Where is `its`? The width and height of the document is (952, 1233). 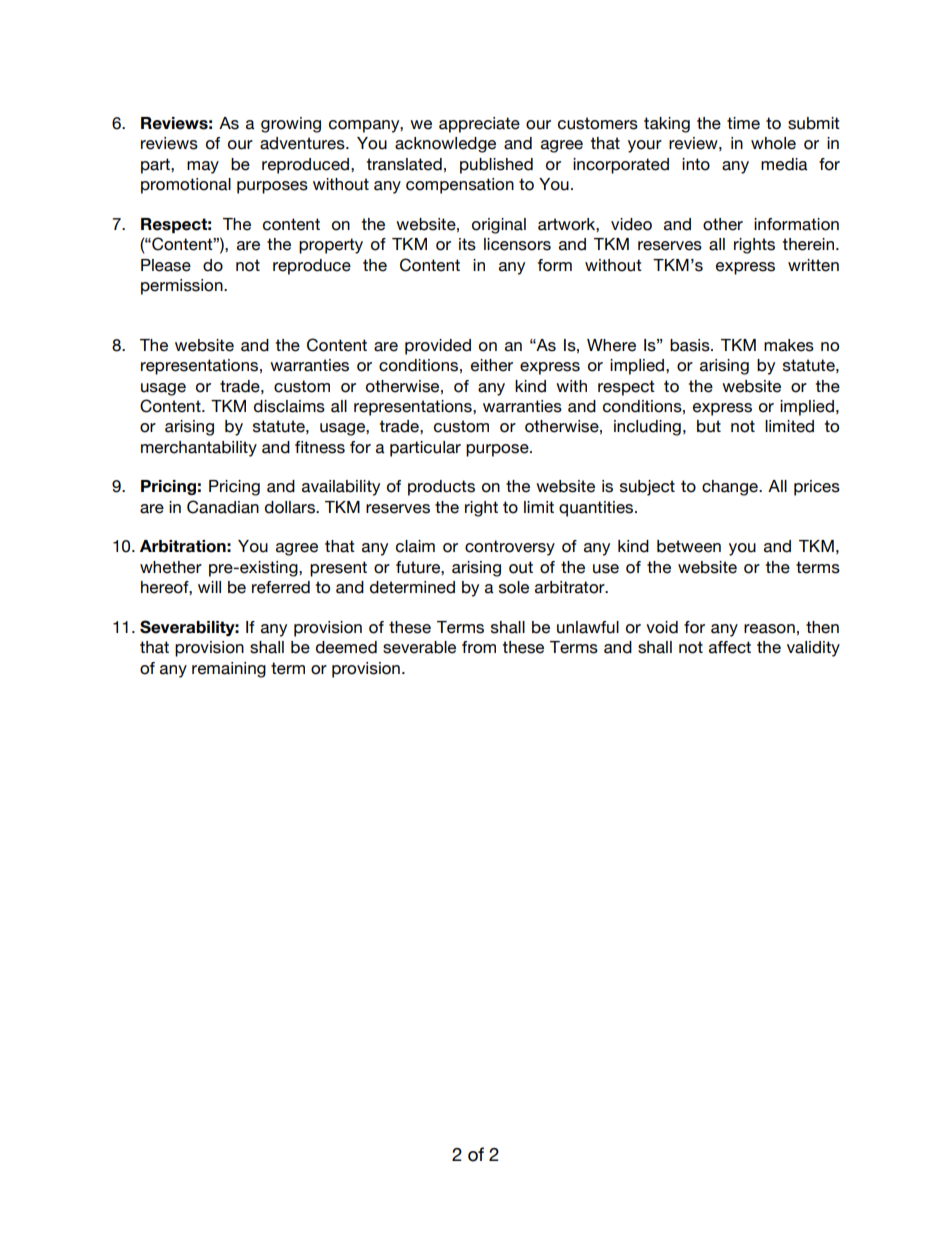 its is located at coordinates (467, 244).
